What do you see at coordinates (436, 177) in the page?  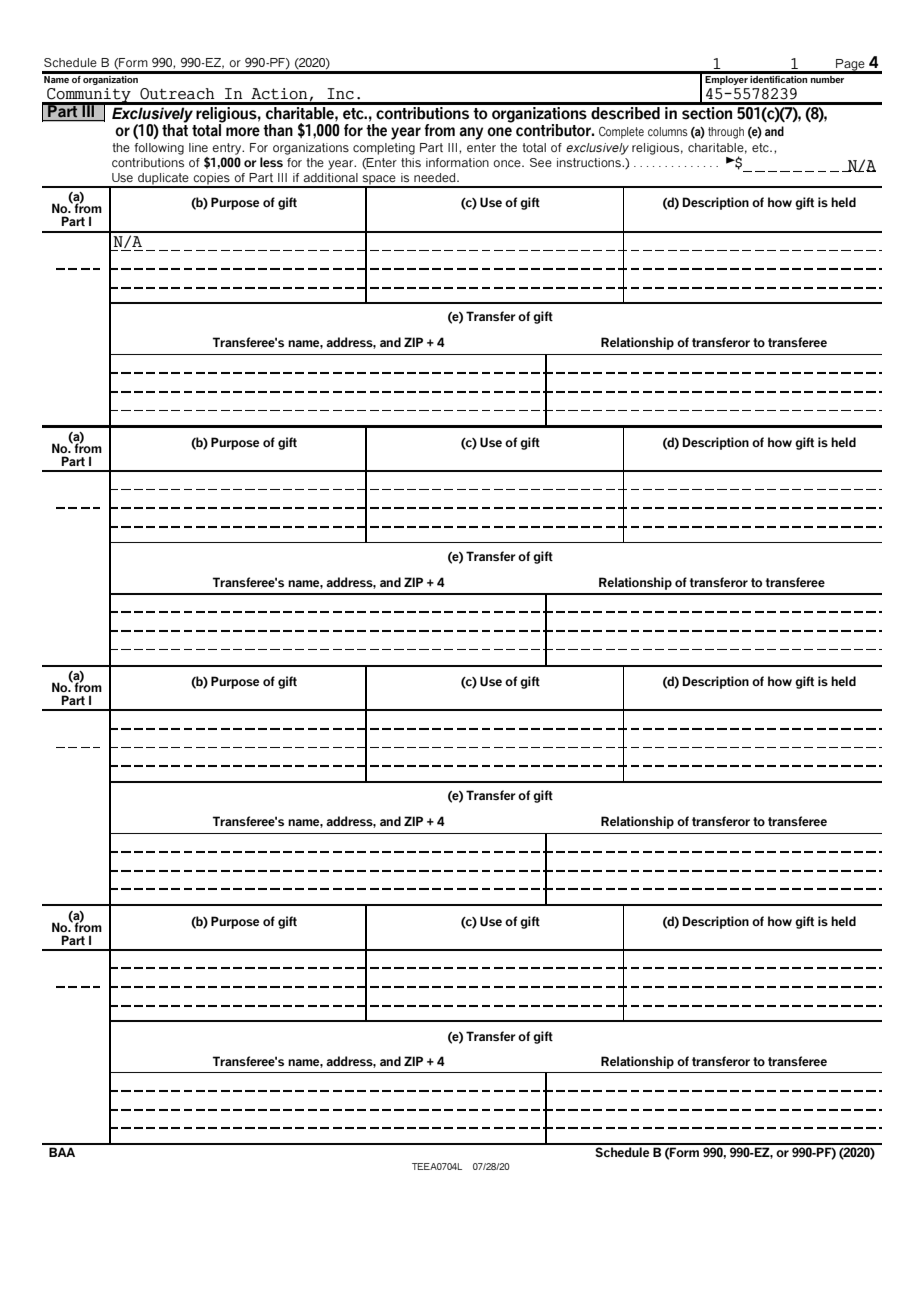 I see `needed` at bounding box center [436, 177].
